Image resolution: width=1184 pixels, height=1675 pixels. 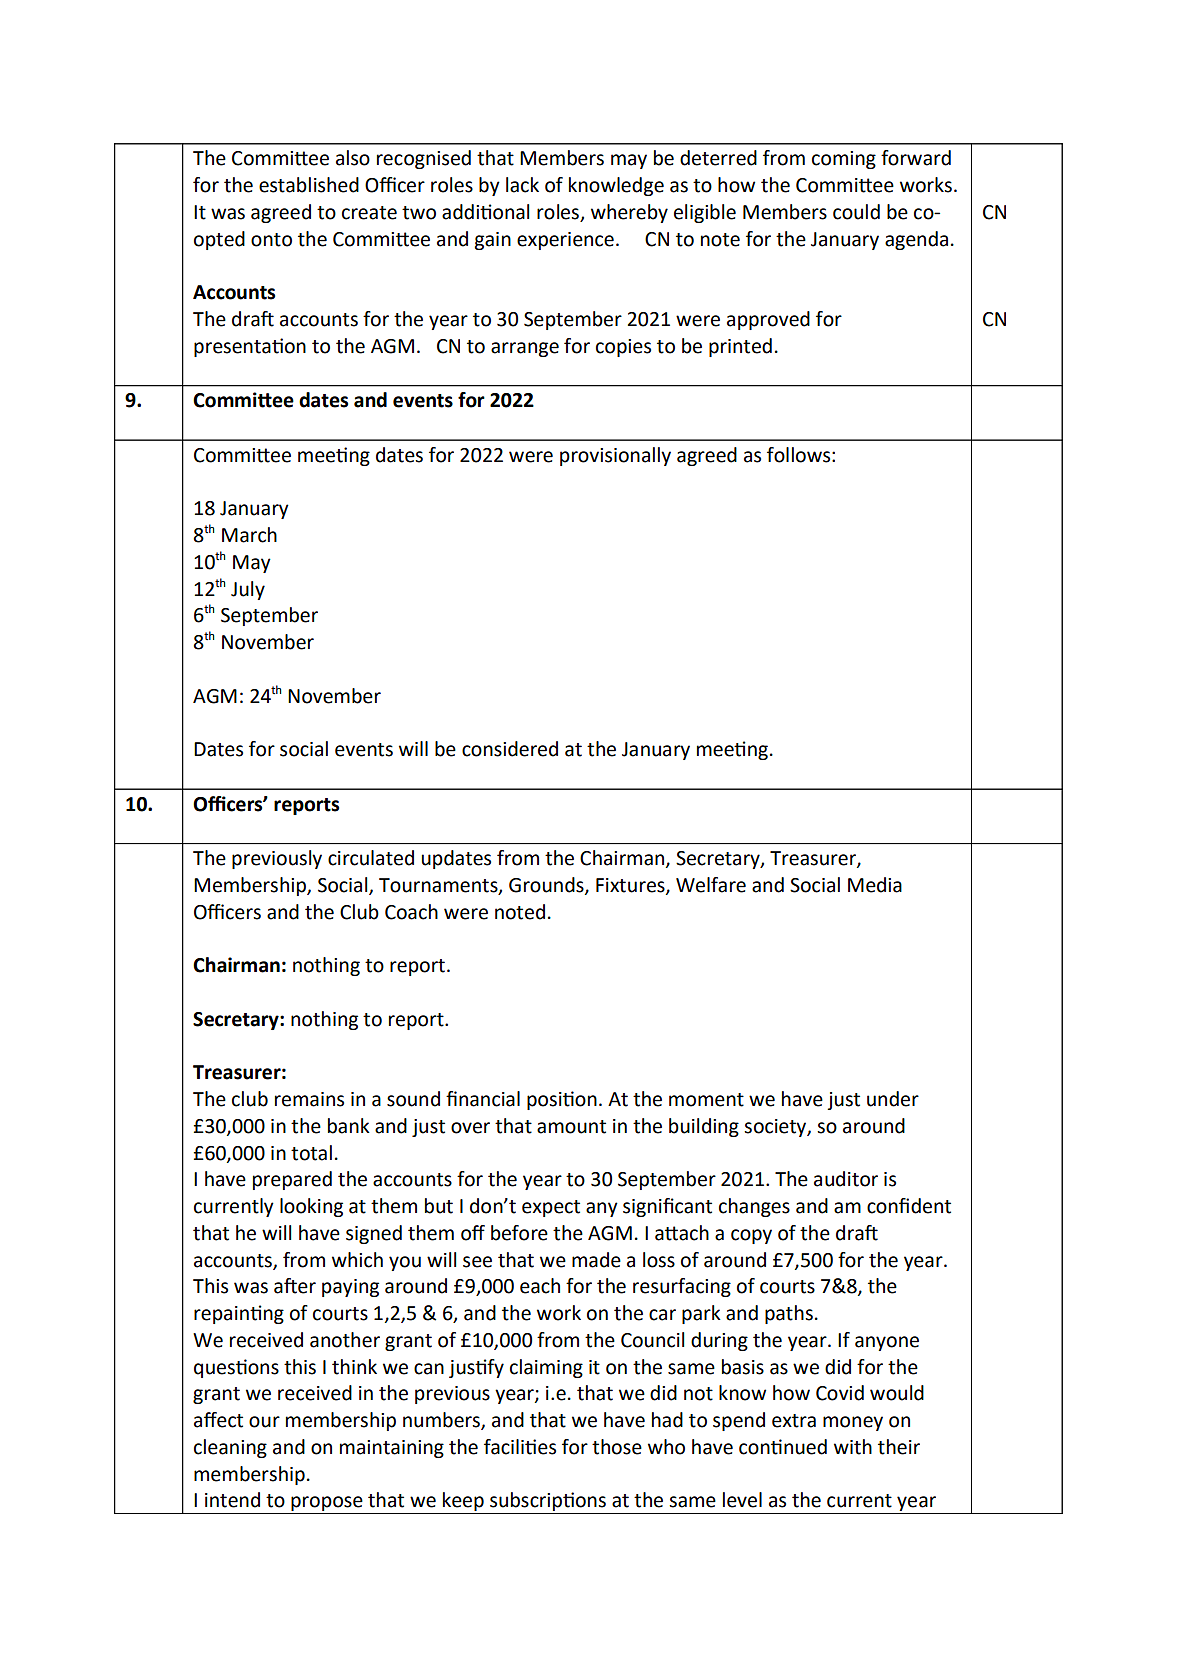 What do you see at coordinates (617, 1447) in the screenshot?
I see `those` at bounding box center [617, 1447].
